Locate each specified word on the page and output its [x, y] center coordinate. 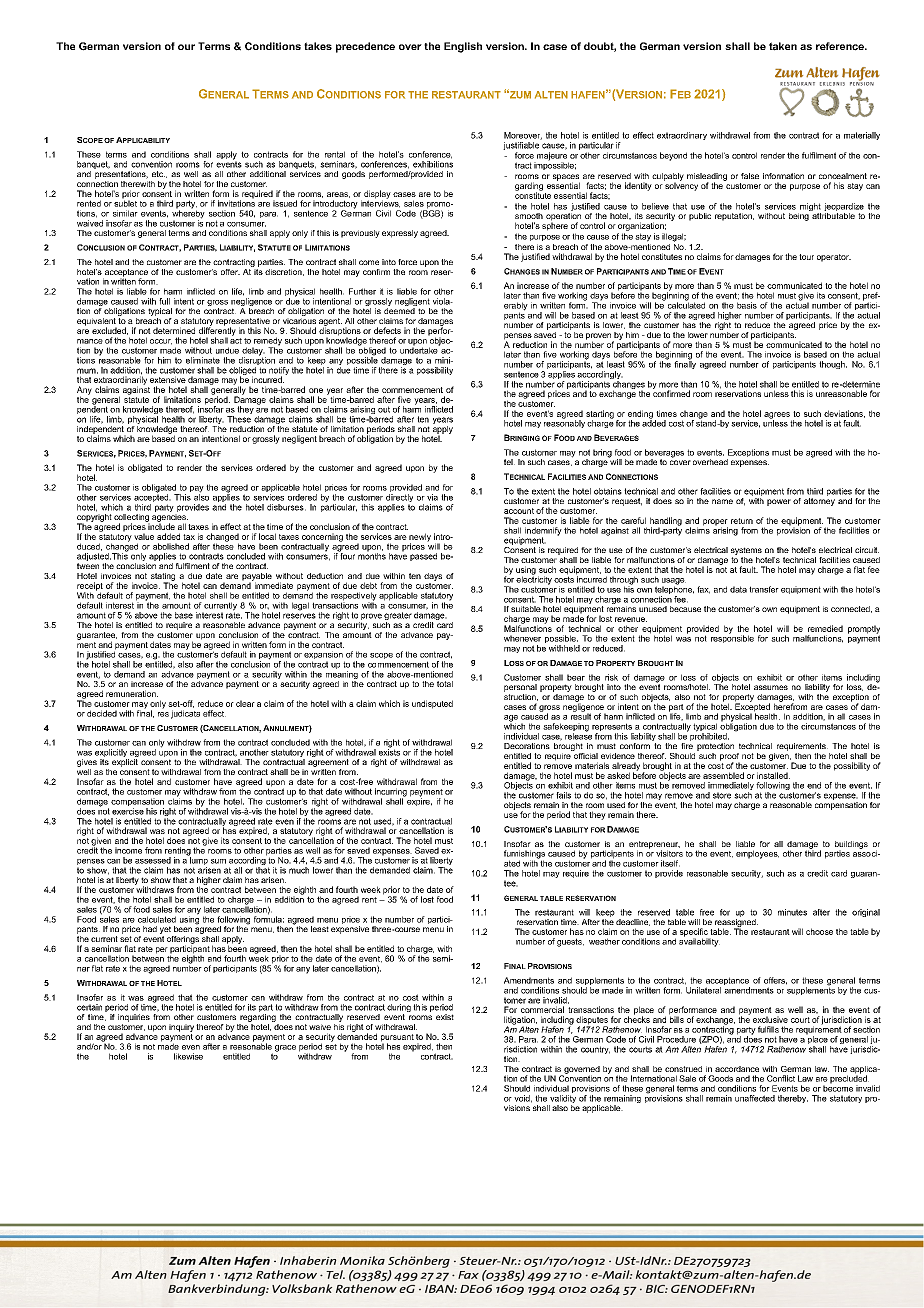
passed [423, 557]
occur [161, 342]
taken [783, 46]
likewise [188, 1056]
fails [563, 795]
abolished [171, 546]
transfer [764, 589]
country [595, 1050]
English [463, 47]
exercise [128, 811]
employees [757, 854]
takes [318, 46]
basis [747, 305]
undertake [420, 349]
